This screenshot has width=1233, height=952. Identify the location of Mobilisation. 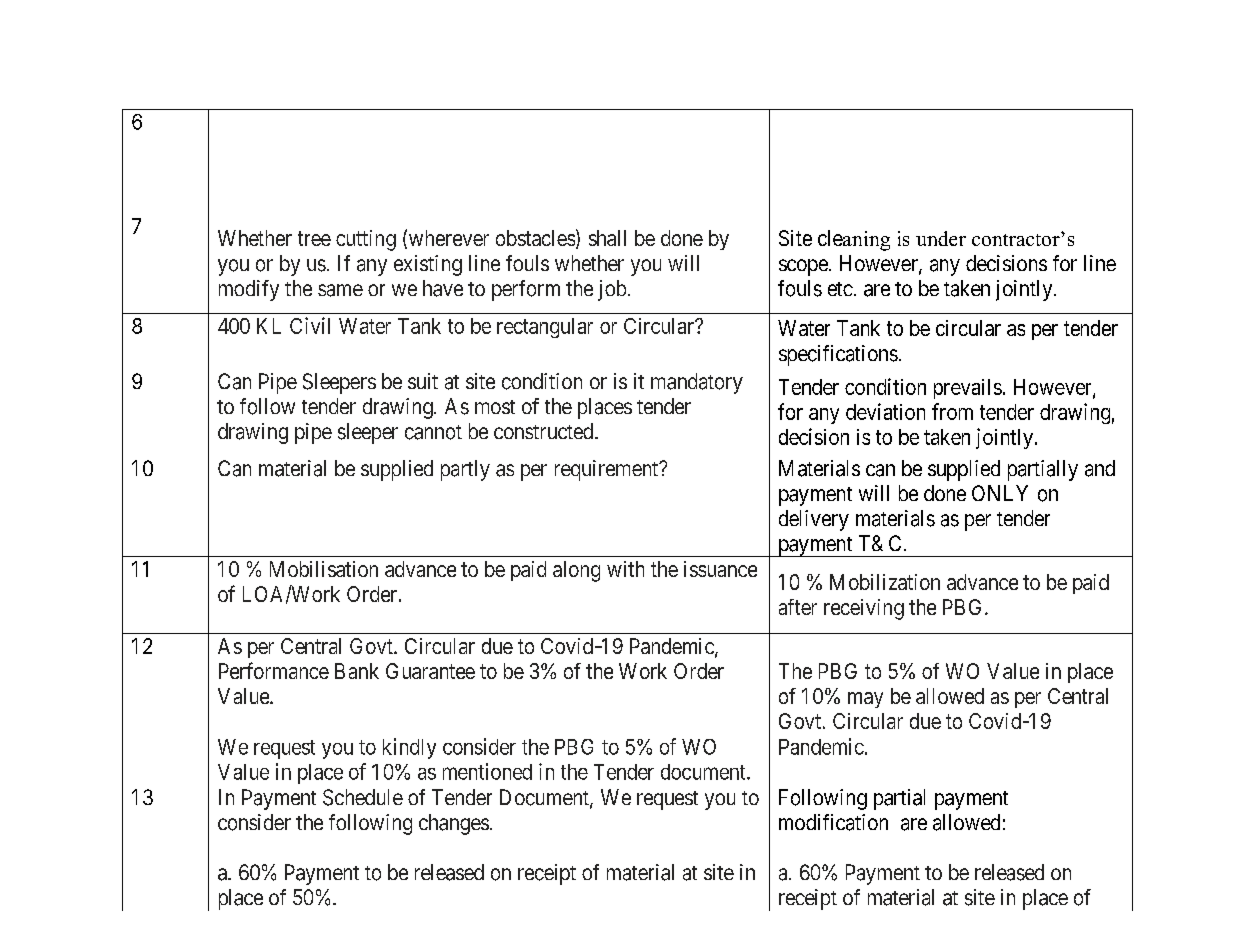
(324, 569).
